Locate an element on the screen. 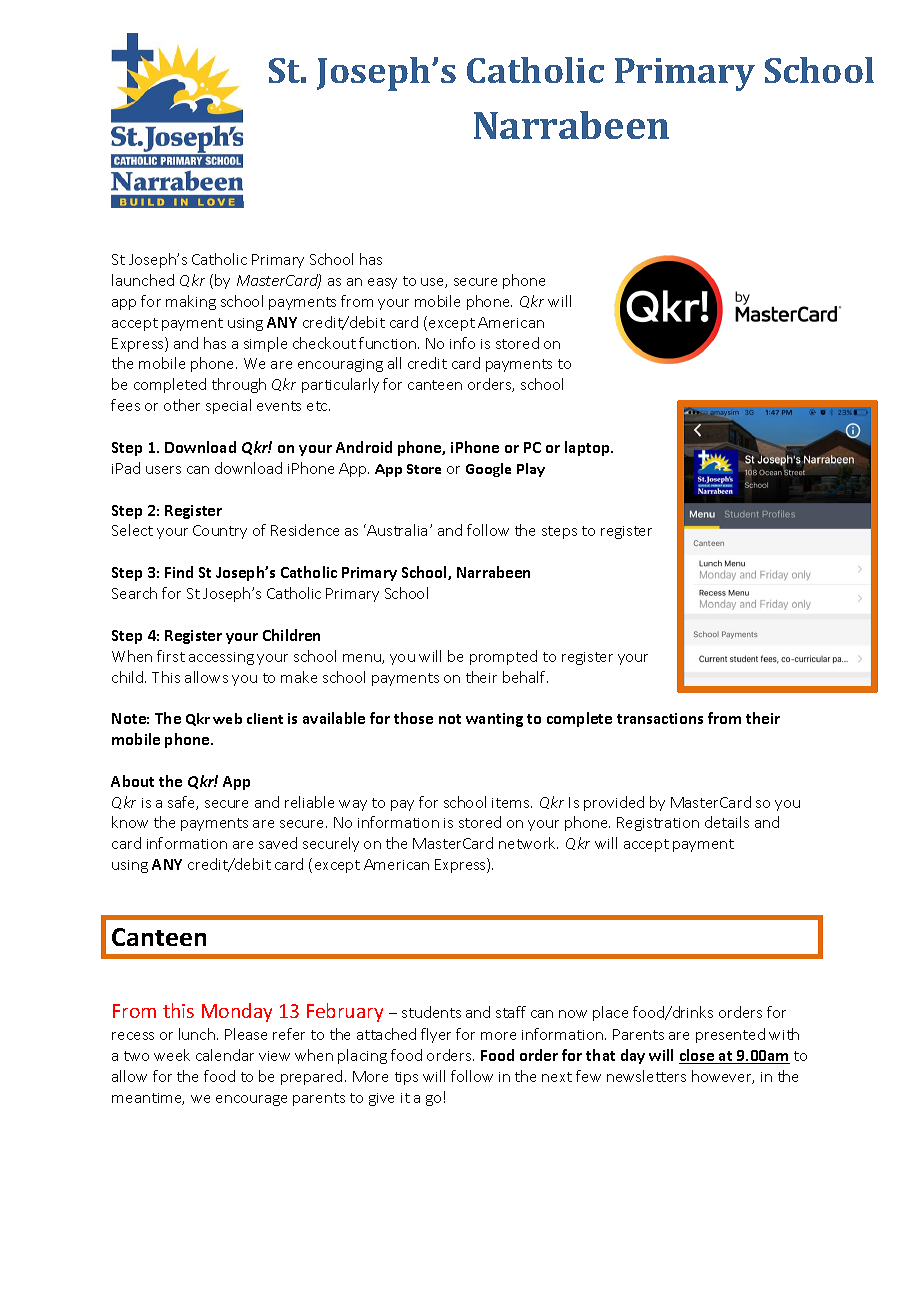 This screenshot has width=924, height=1308. Play is located at coordinates (531, 470).
